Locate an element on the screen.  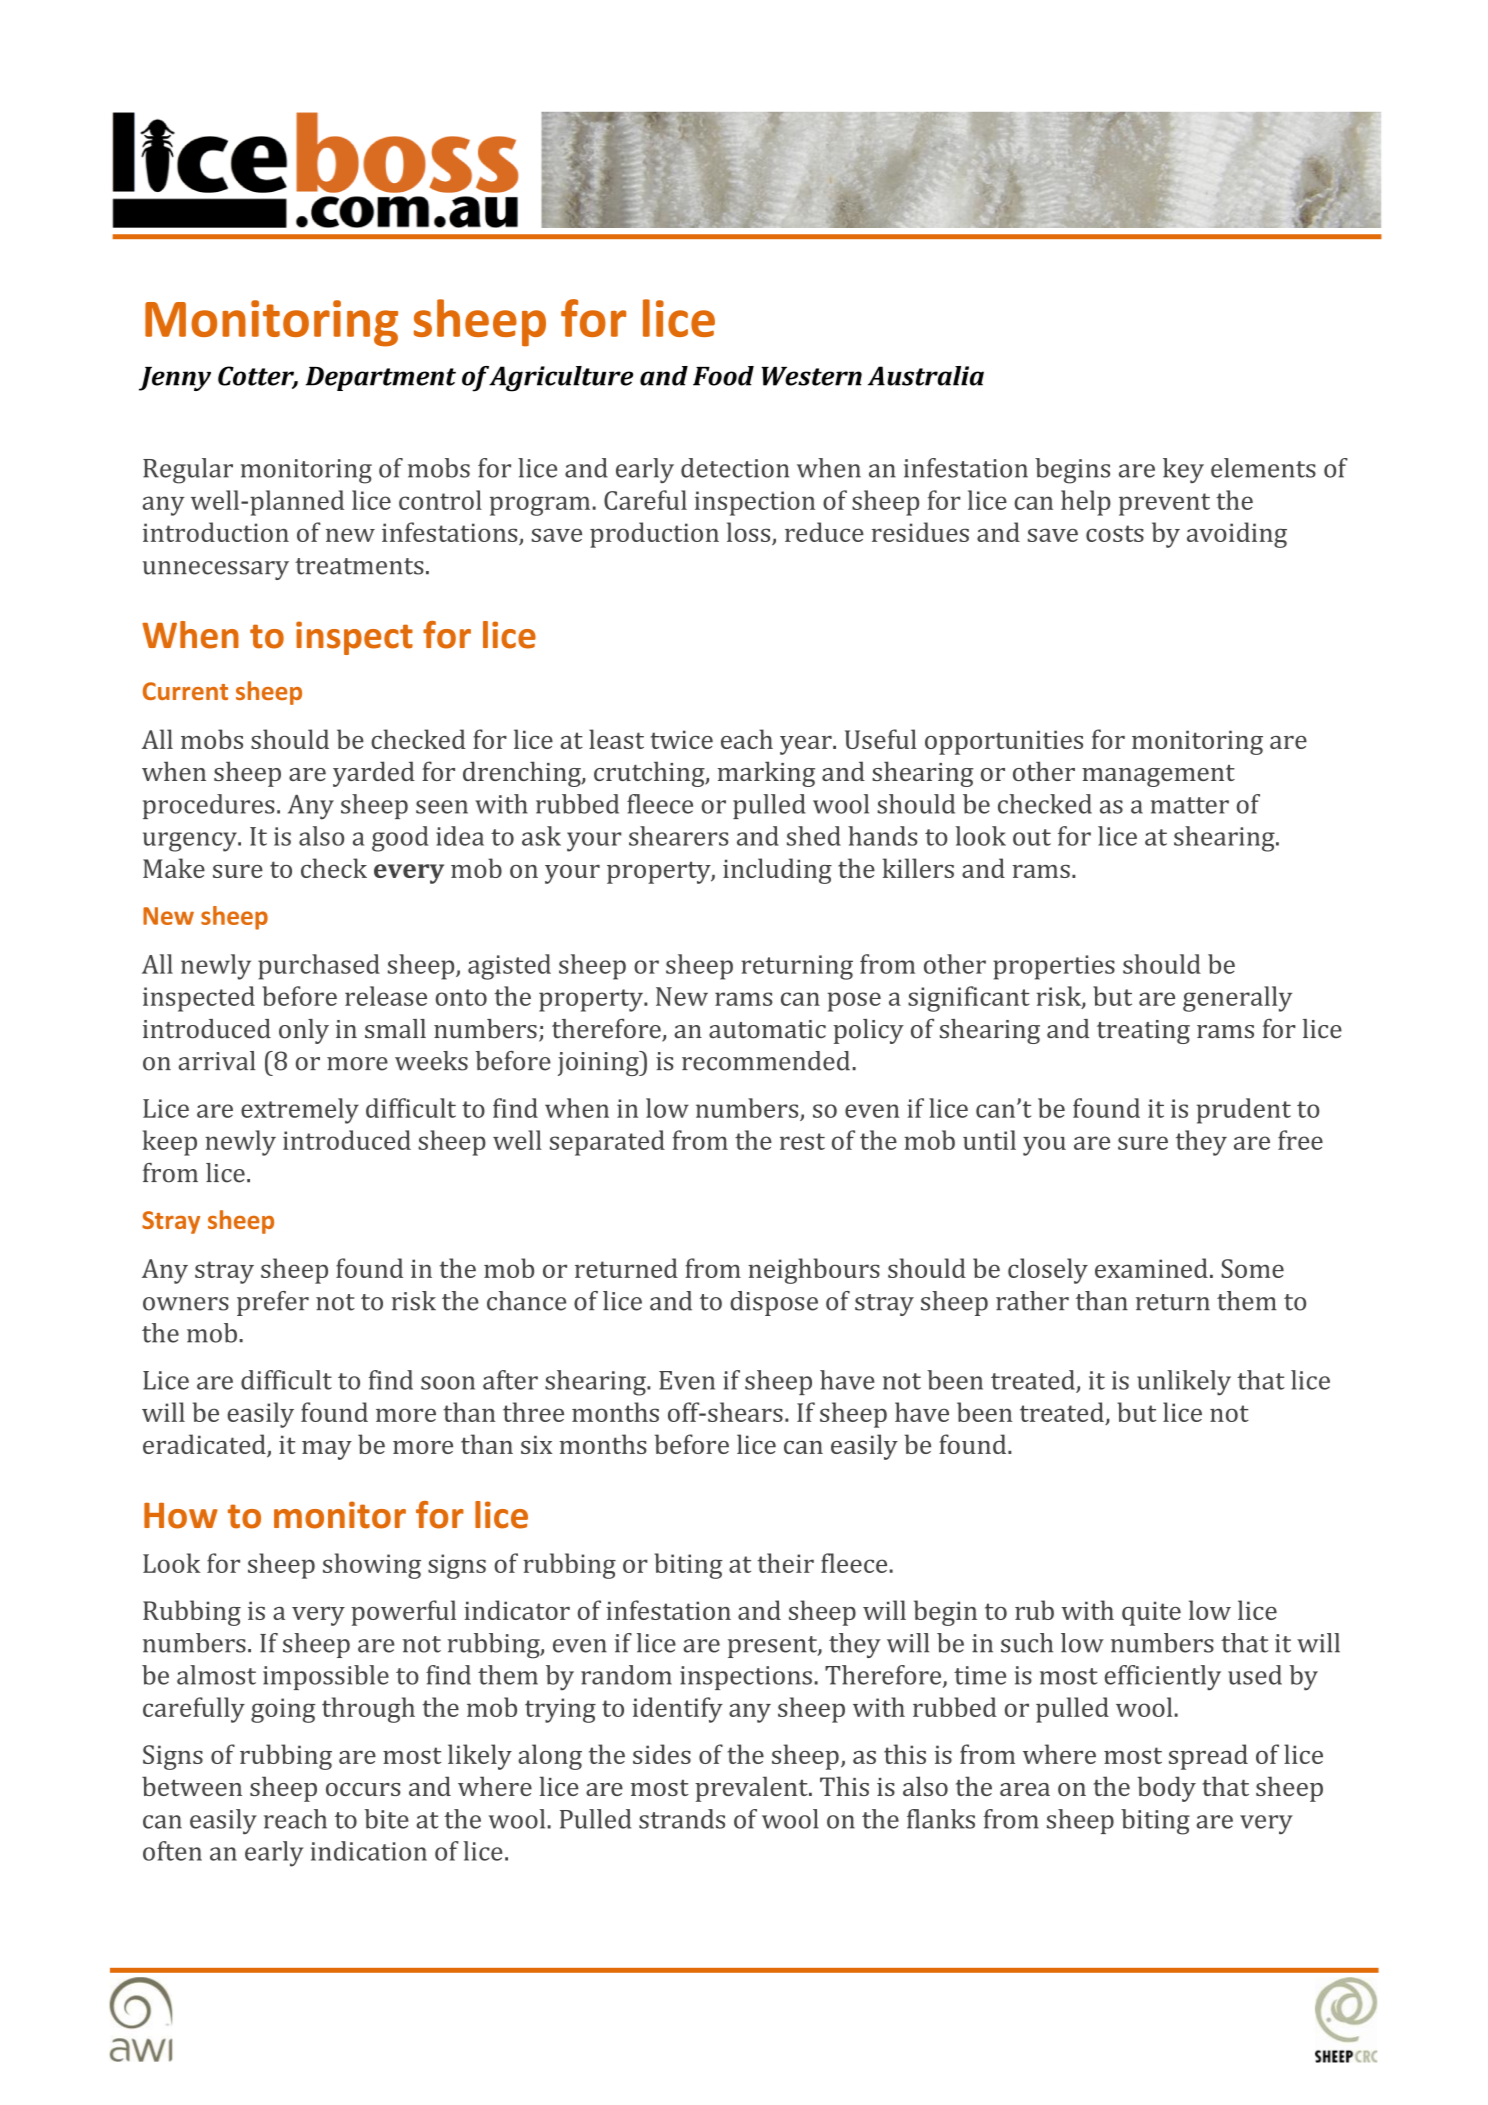
Food is located at coordinates (723, 376).
